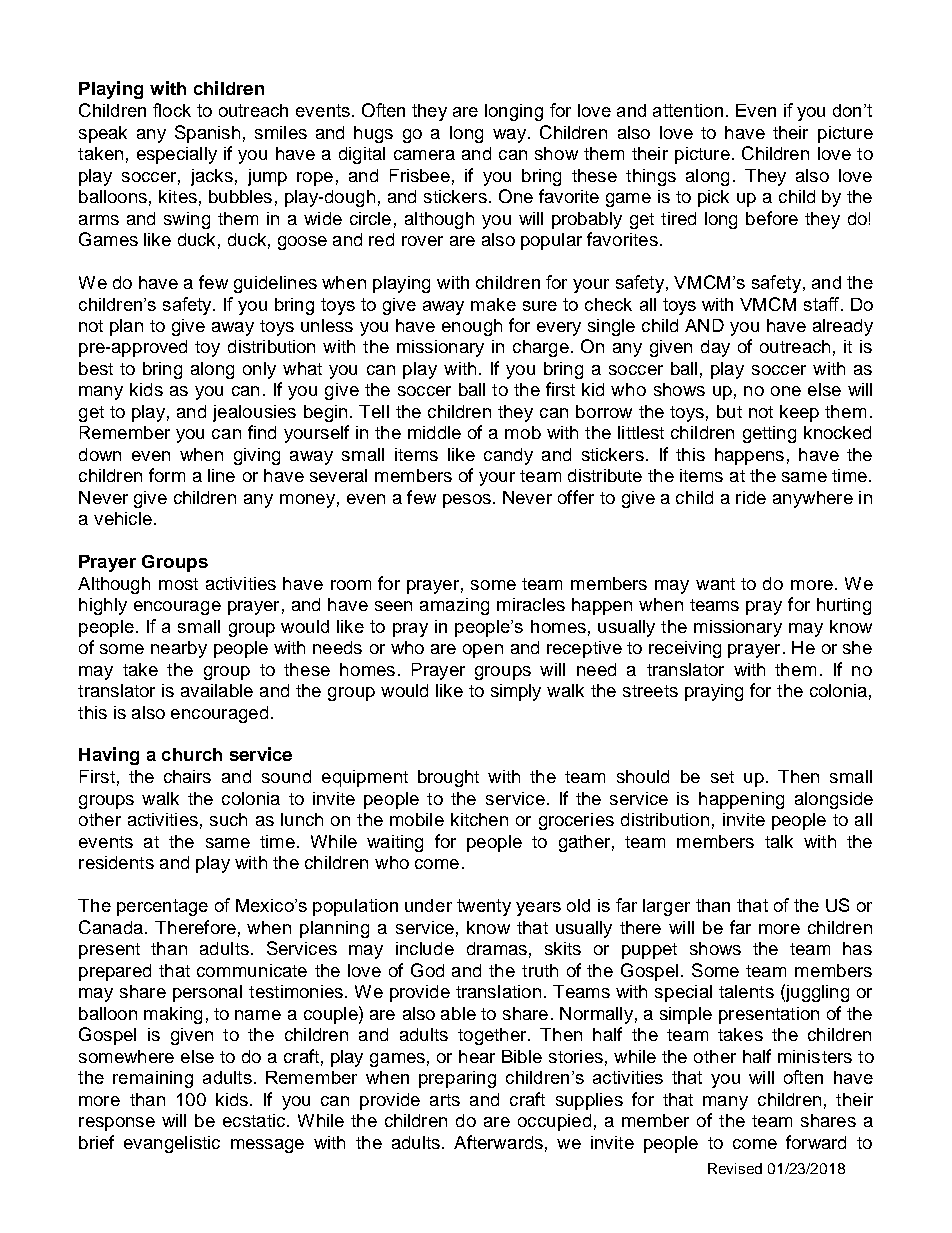 Image resolution: width=952 pixels, height=1233 pixels. I want to click on talk, so click(779, 841).
